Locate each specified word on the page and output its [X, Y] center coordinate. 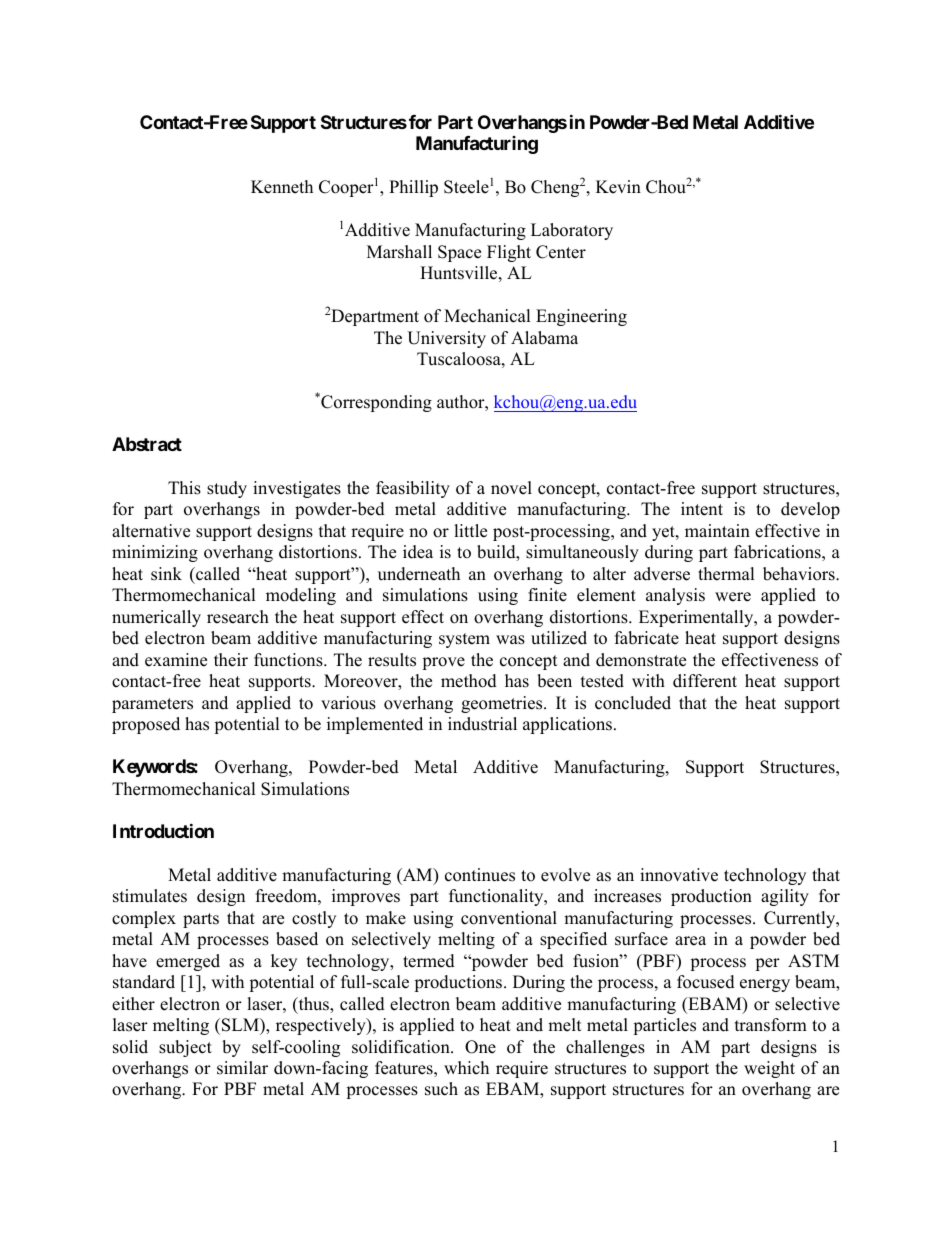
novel [511, 488]
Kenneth [282, 187]
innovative [679, 875]
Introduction [163, 830]
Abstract [147, 444]
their [231, 660]
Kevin [618, 187]
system [464, 640]
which [466, 1068]
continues [480, 875]
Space [459, 253]
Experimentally [697, 618]
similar [242, 1068]
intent [702, 509]
